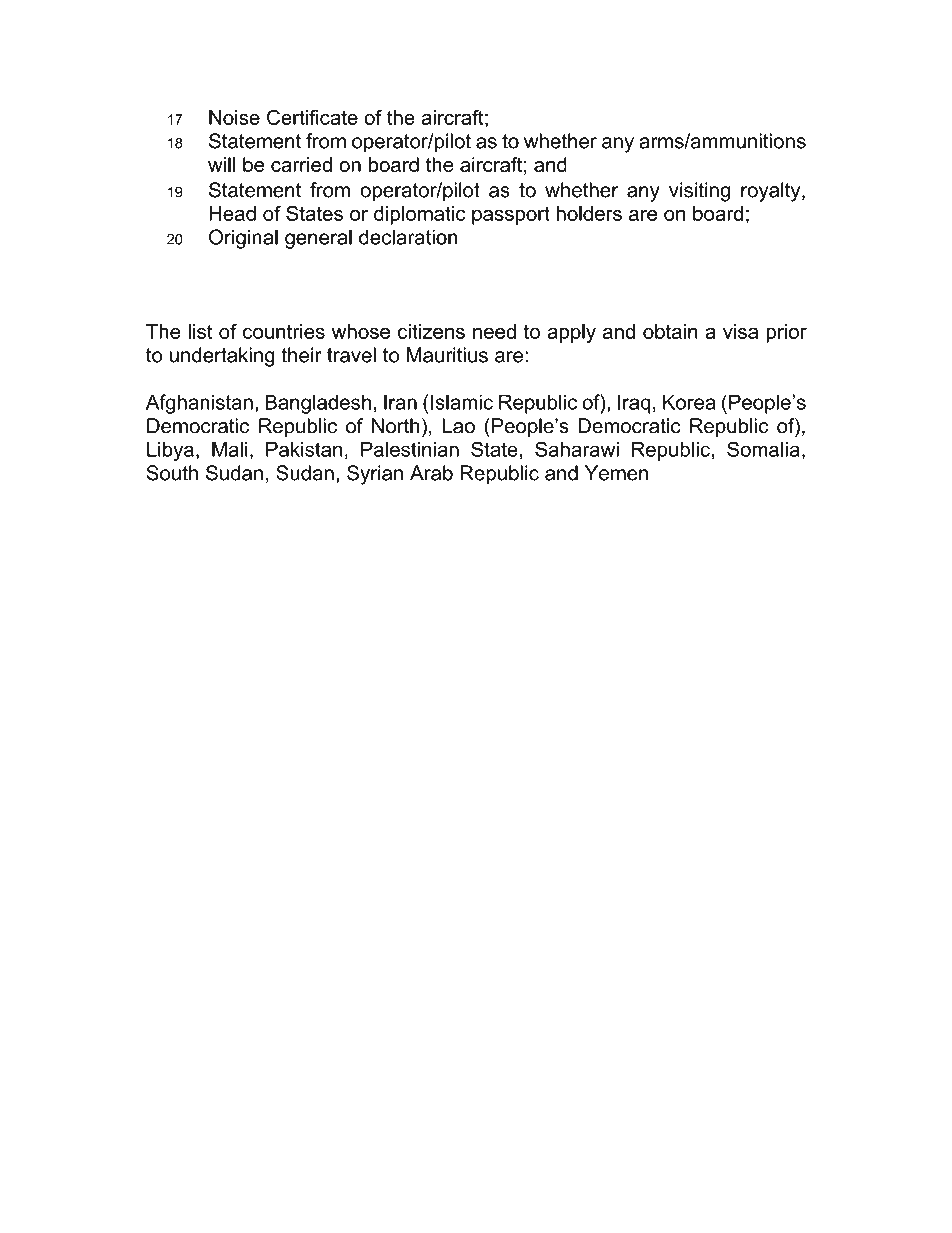 The width and height of the document is (952, 1233). I want to click on Noise, so click(234, 117).
